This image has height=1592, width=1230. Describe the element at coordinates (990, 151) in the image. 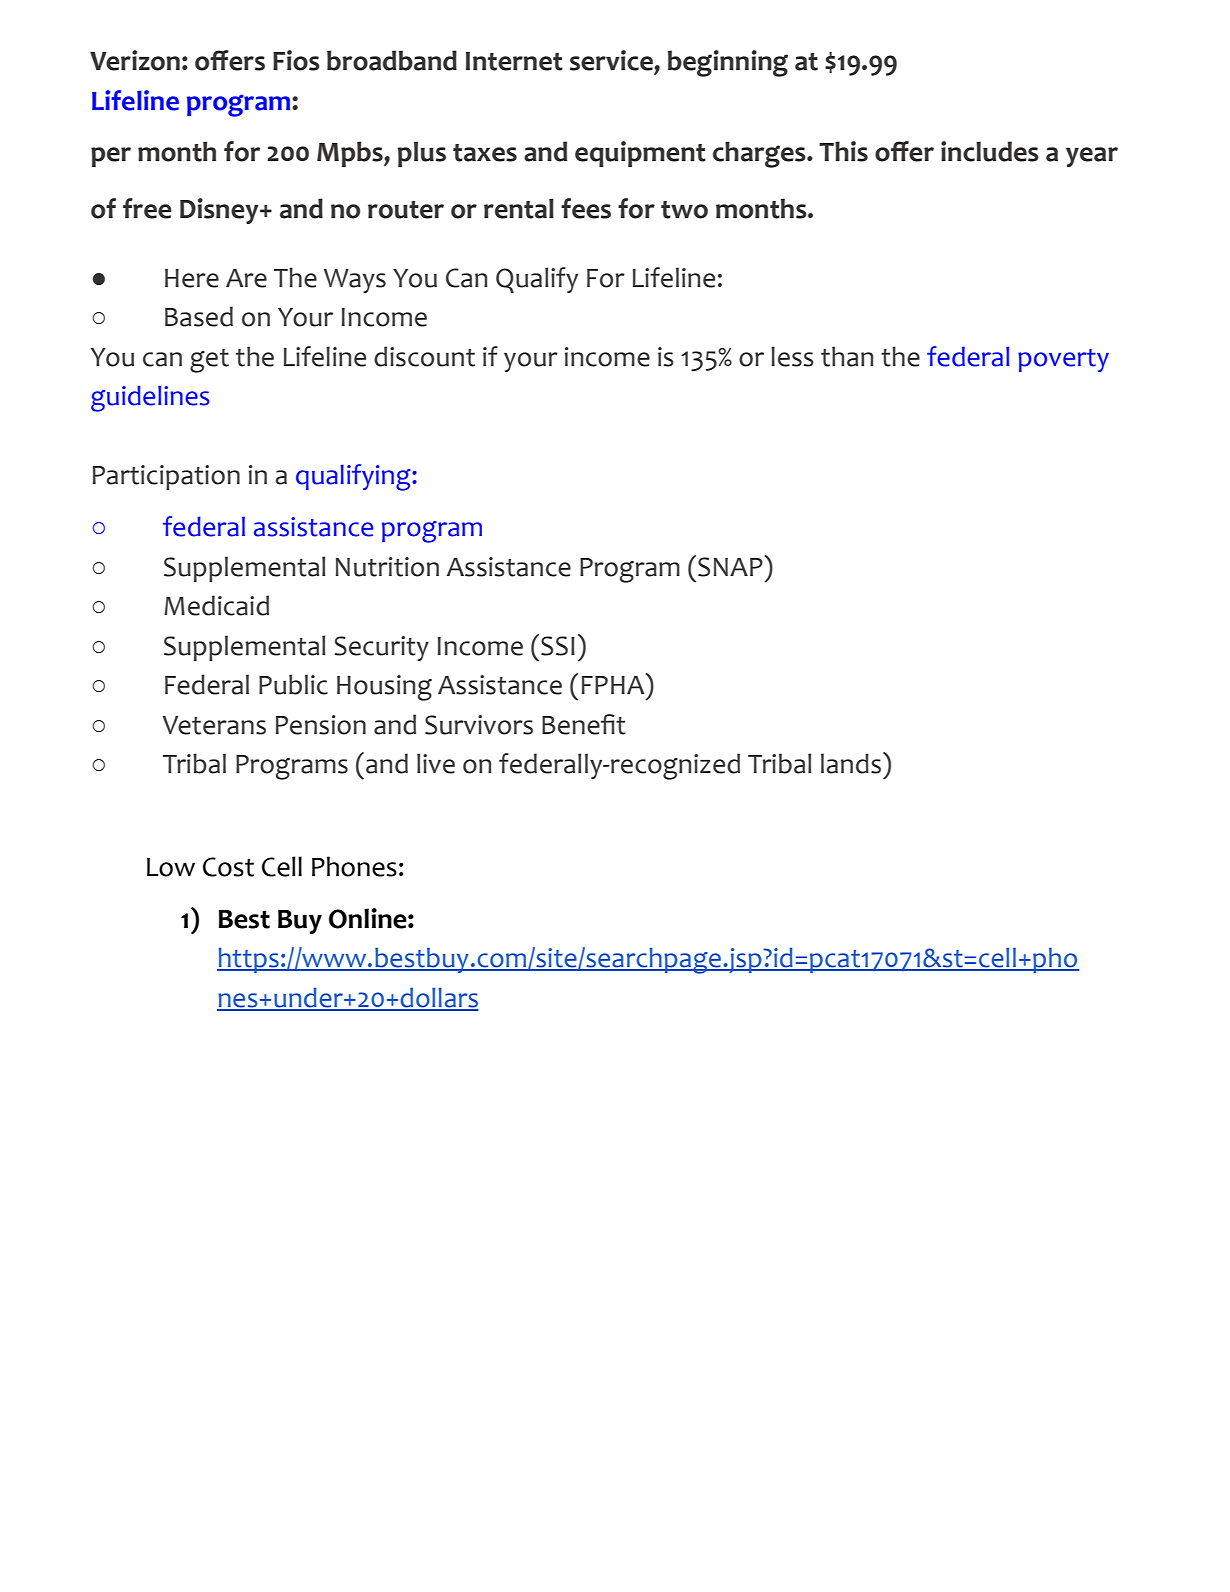

I see `includes` at that location.
